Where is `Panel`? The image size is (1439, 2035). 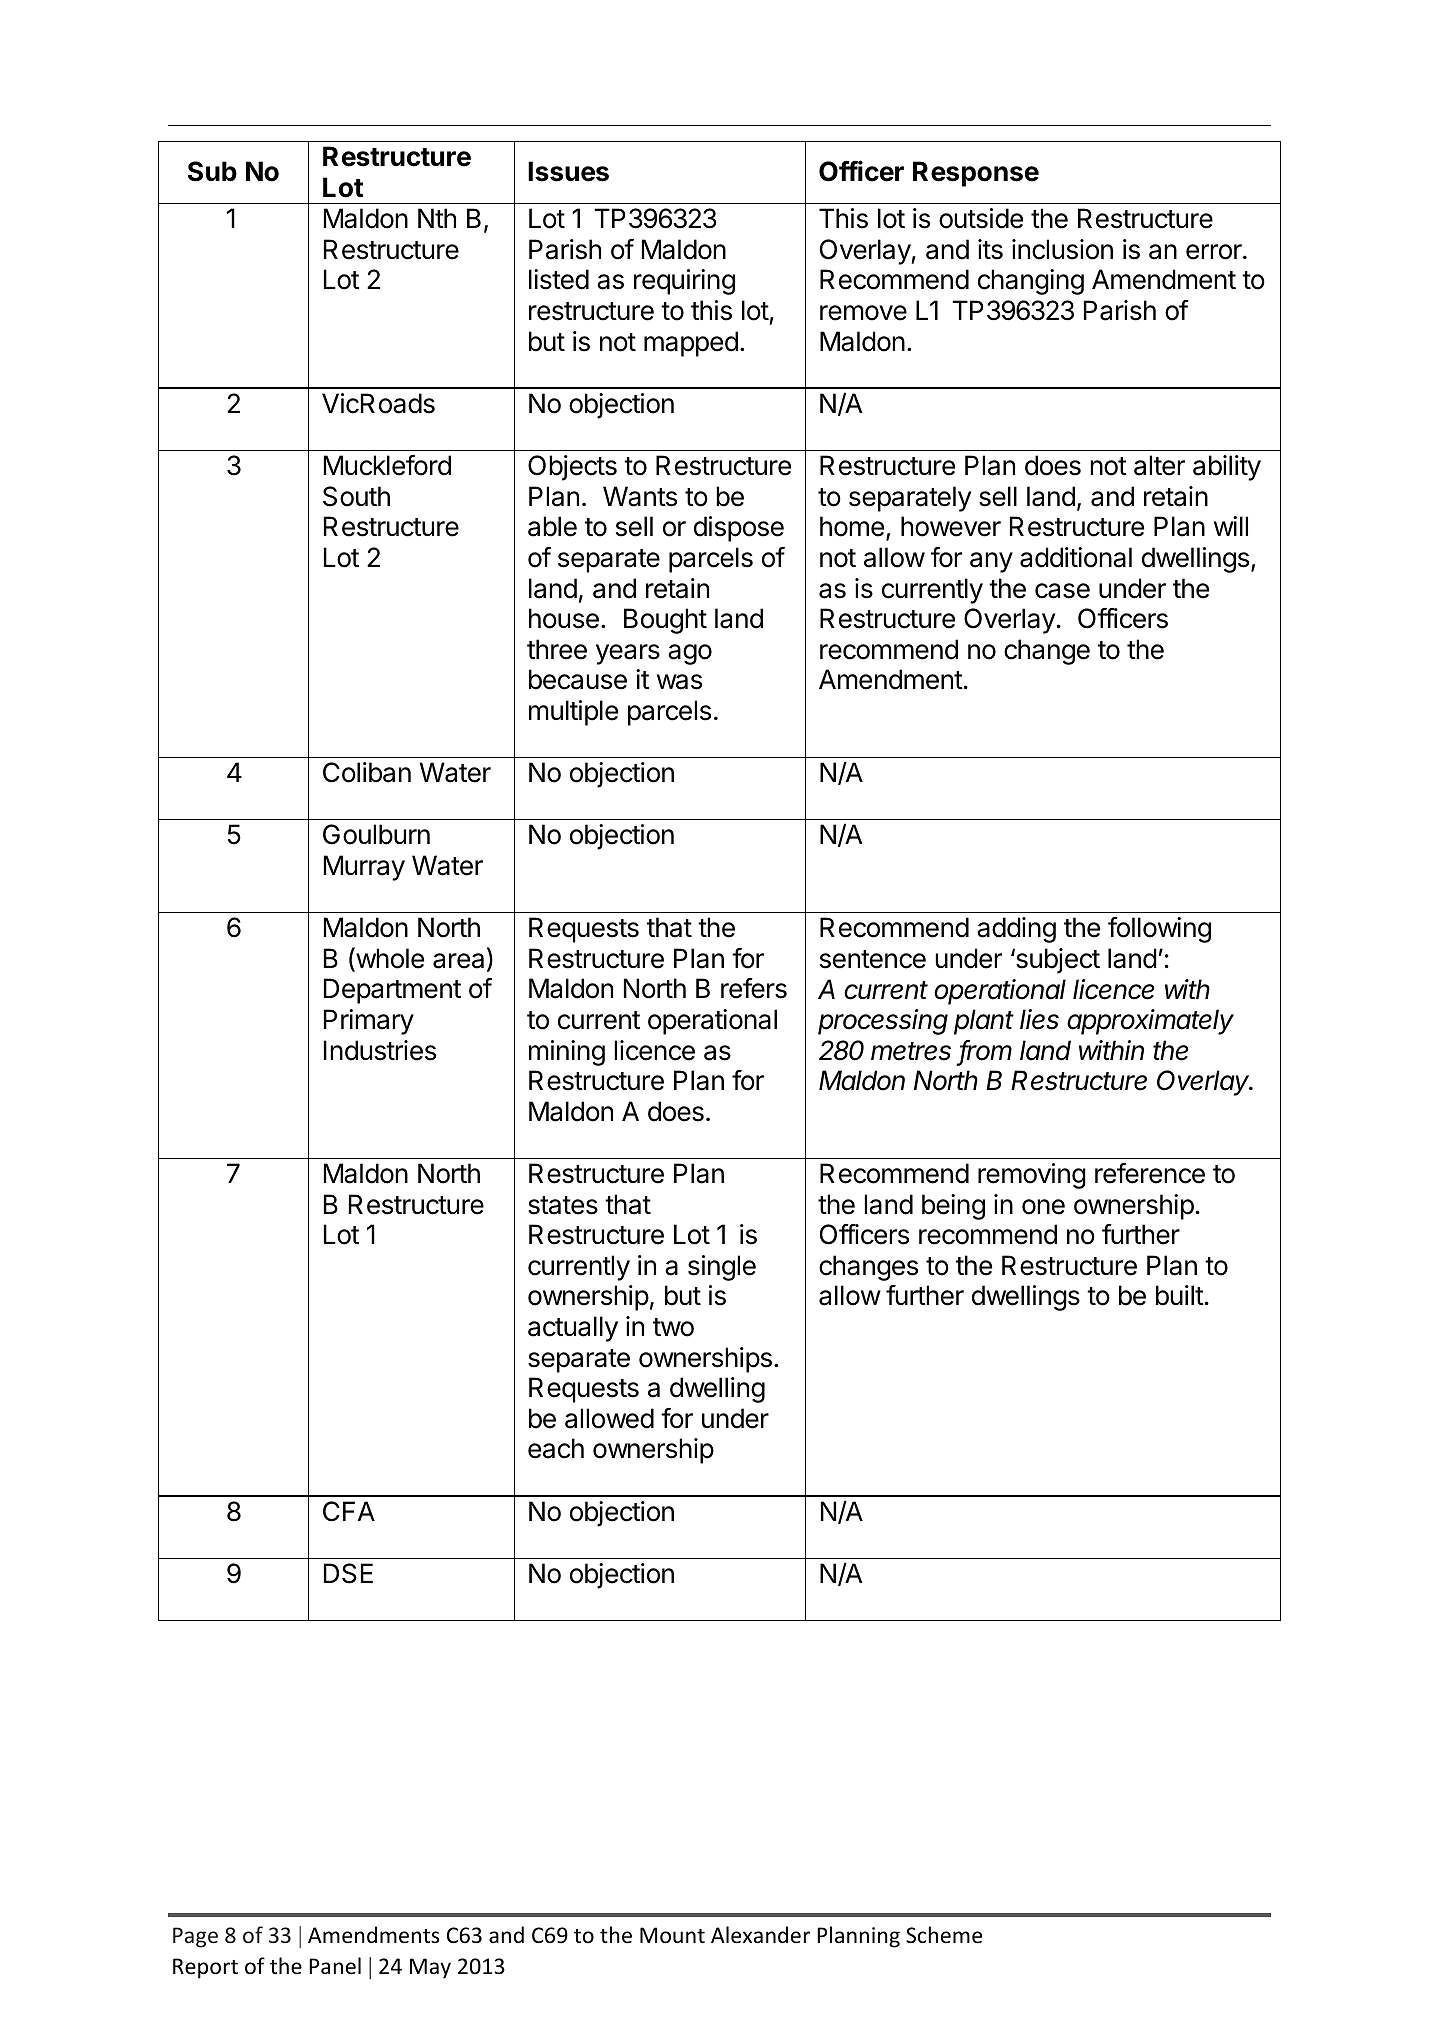 Panel is located at coordinates (335, 1966).
